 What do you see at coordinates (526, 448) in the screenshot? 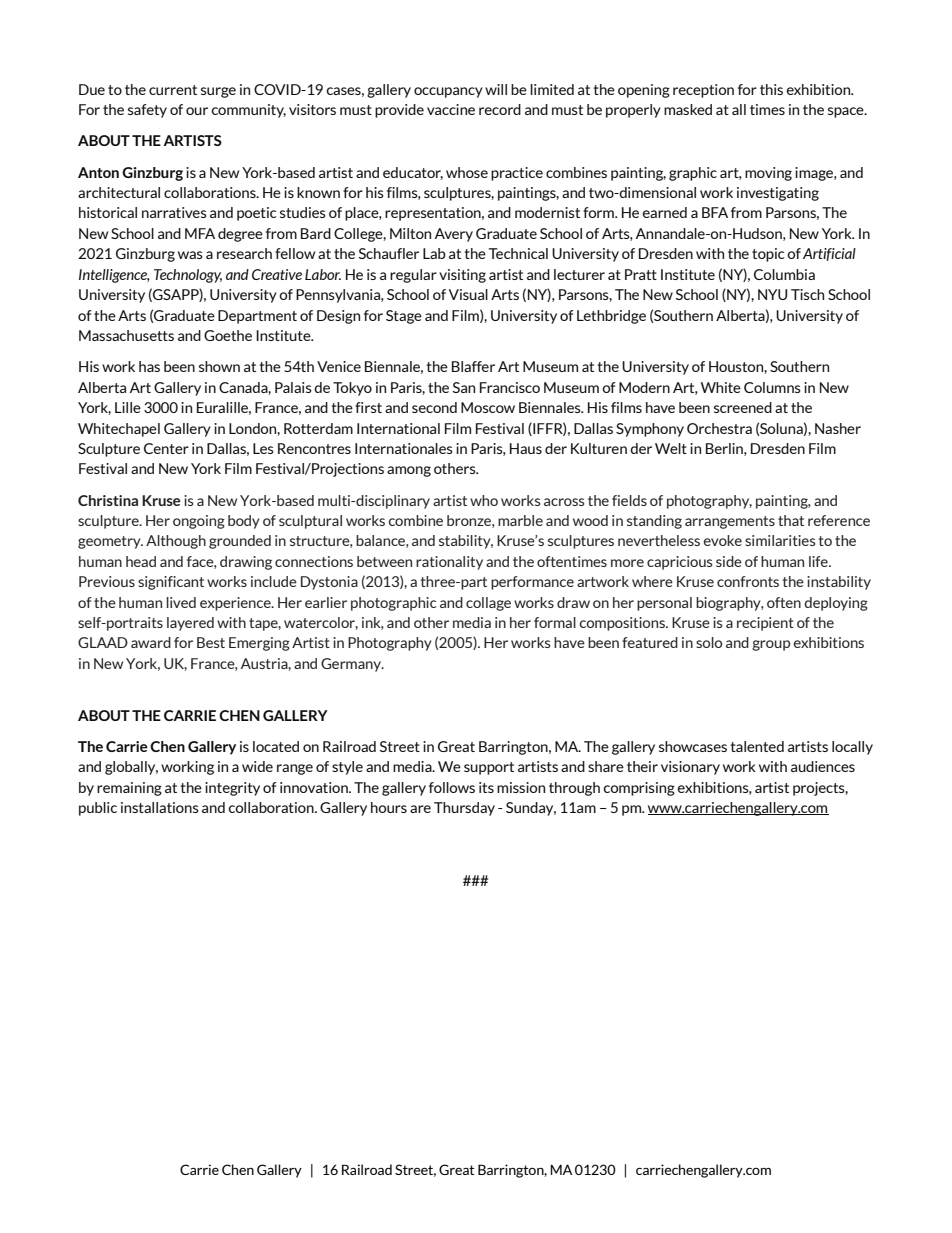
I see `Haus` at bounding box center [526, 448].
